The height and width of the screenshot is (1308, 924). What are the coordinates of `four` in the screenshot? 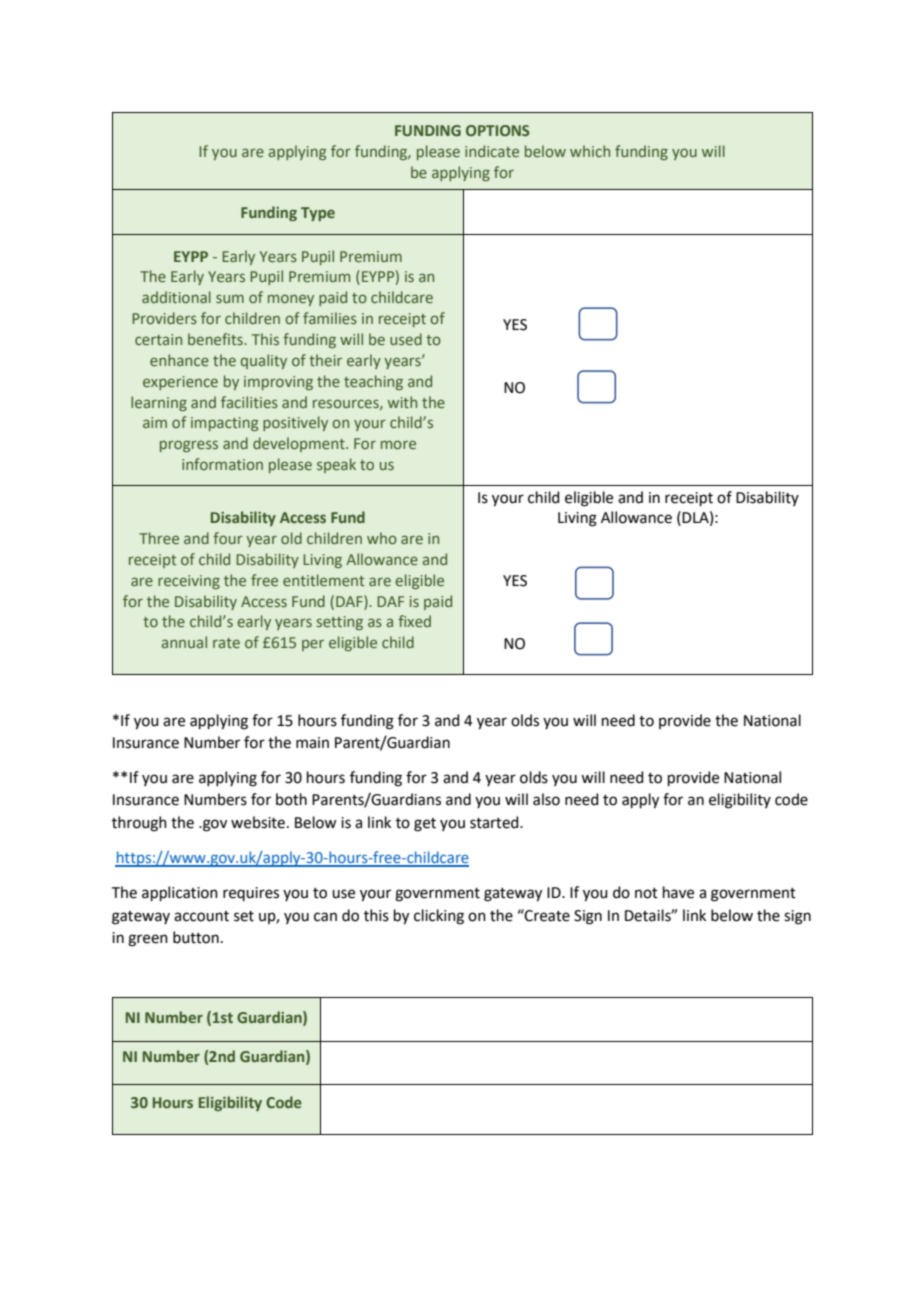 It's located at (228, 538).
